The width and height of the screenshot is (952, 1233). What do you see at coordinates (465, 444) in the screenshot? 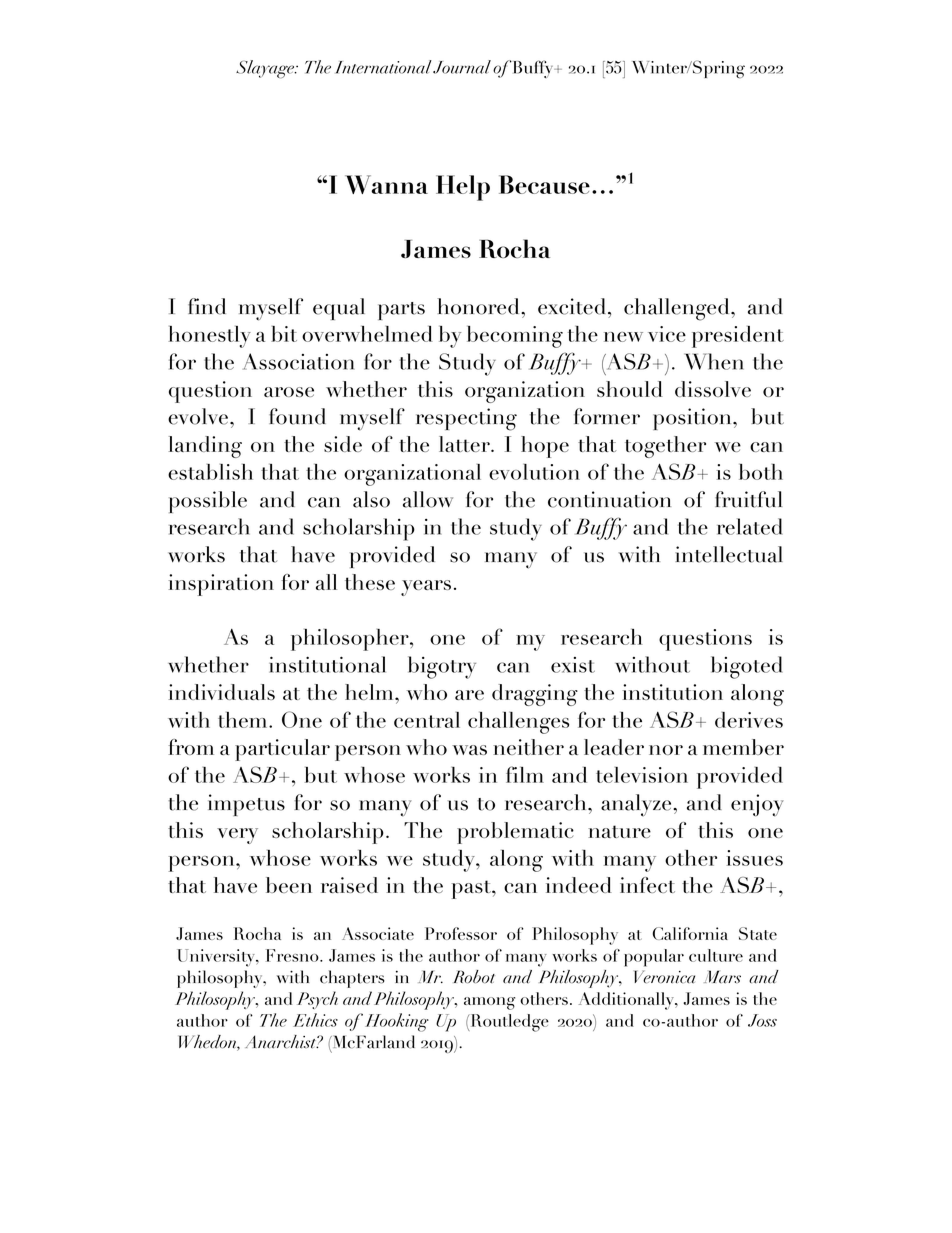
I see `latter` at bounding box center [465, 444].
